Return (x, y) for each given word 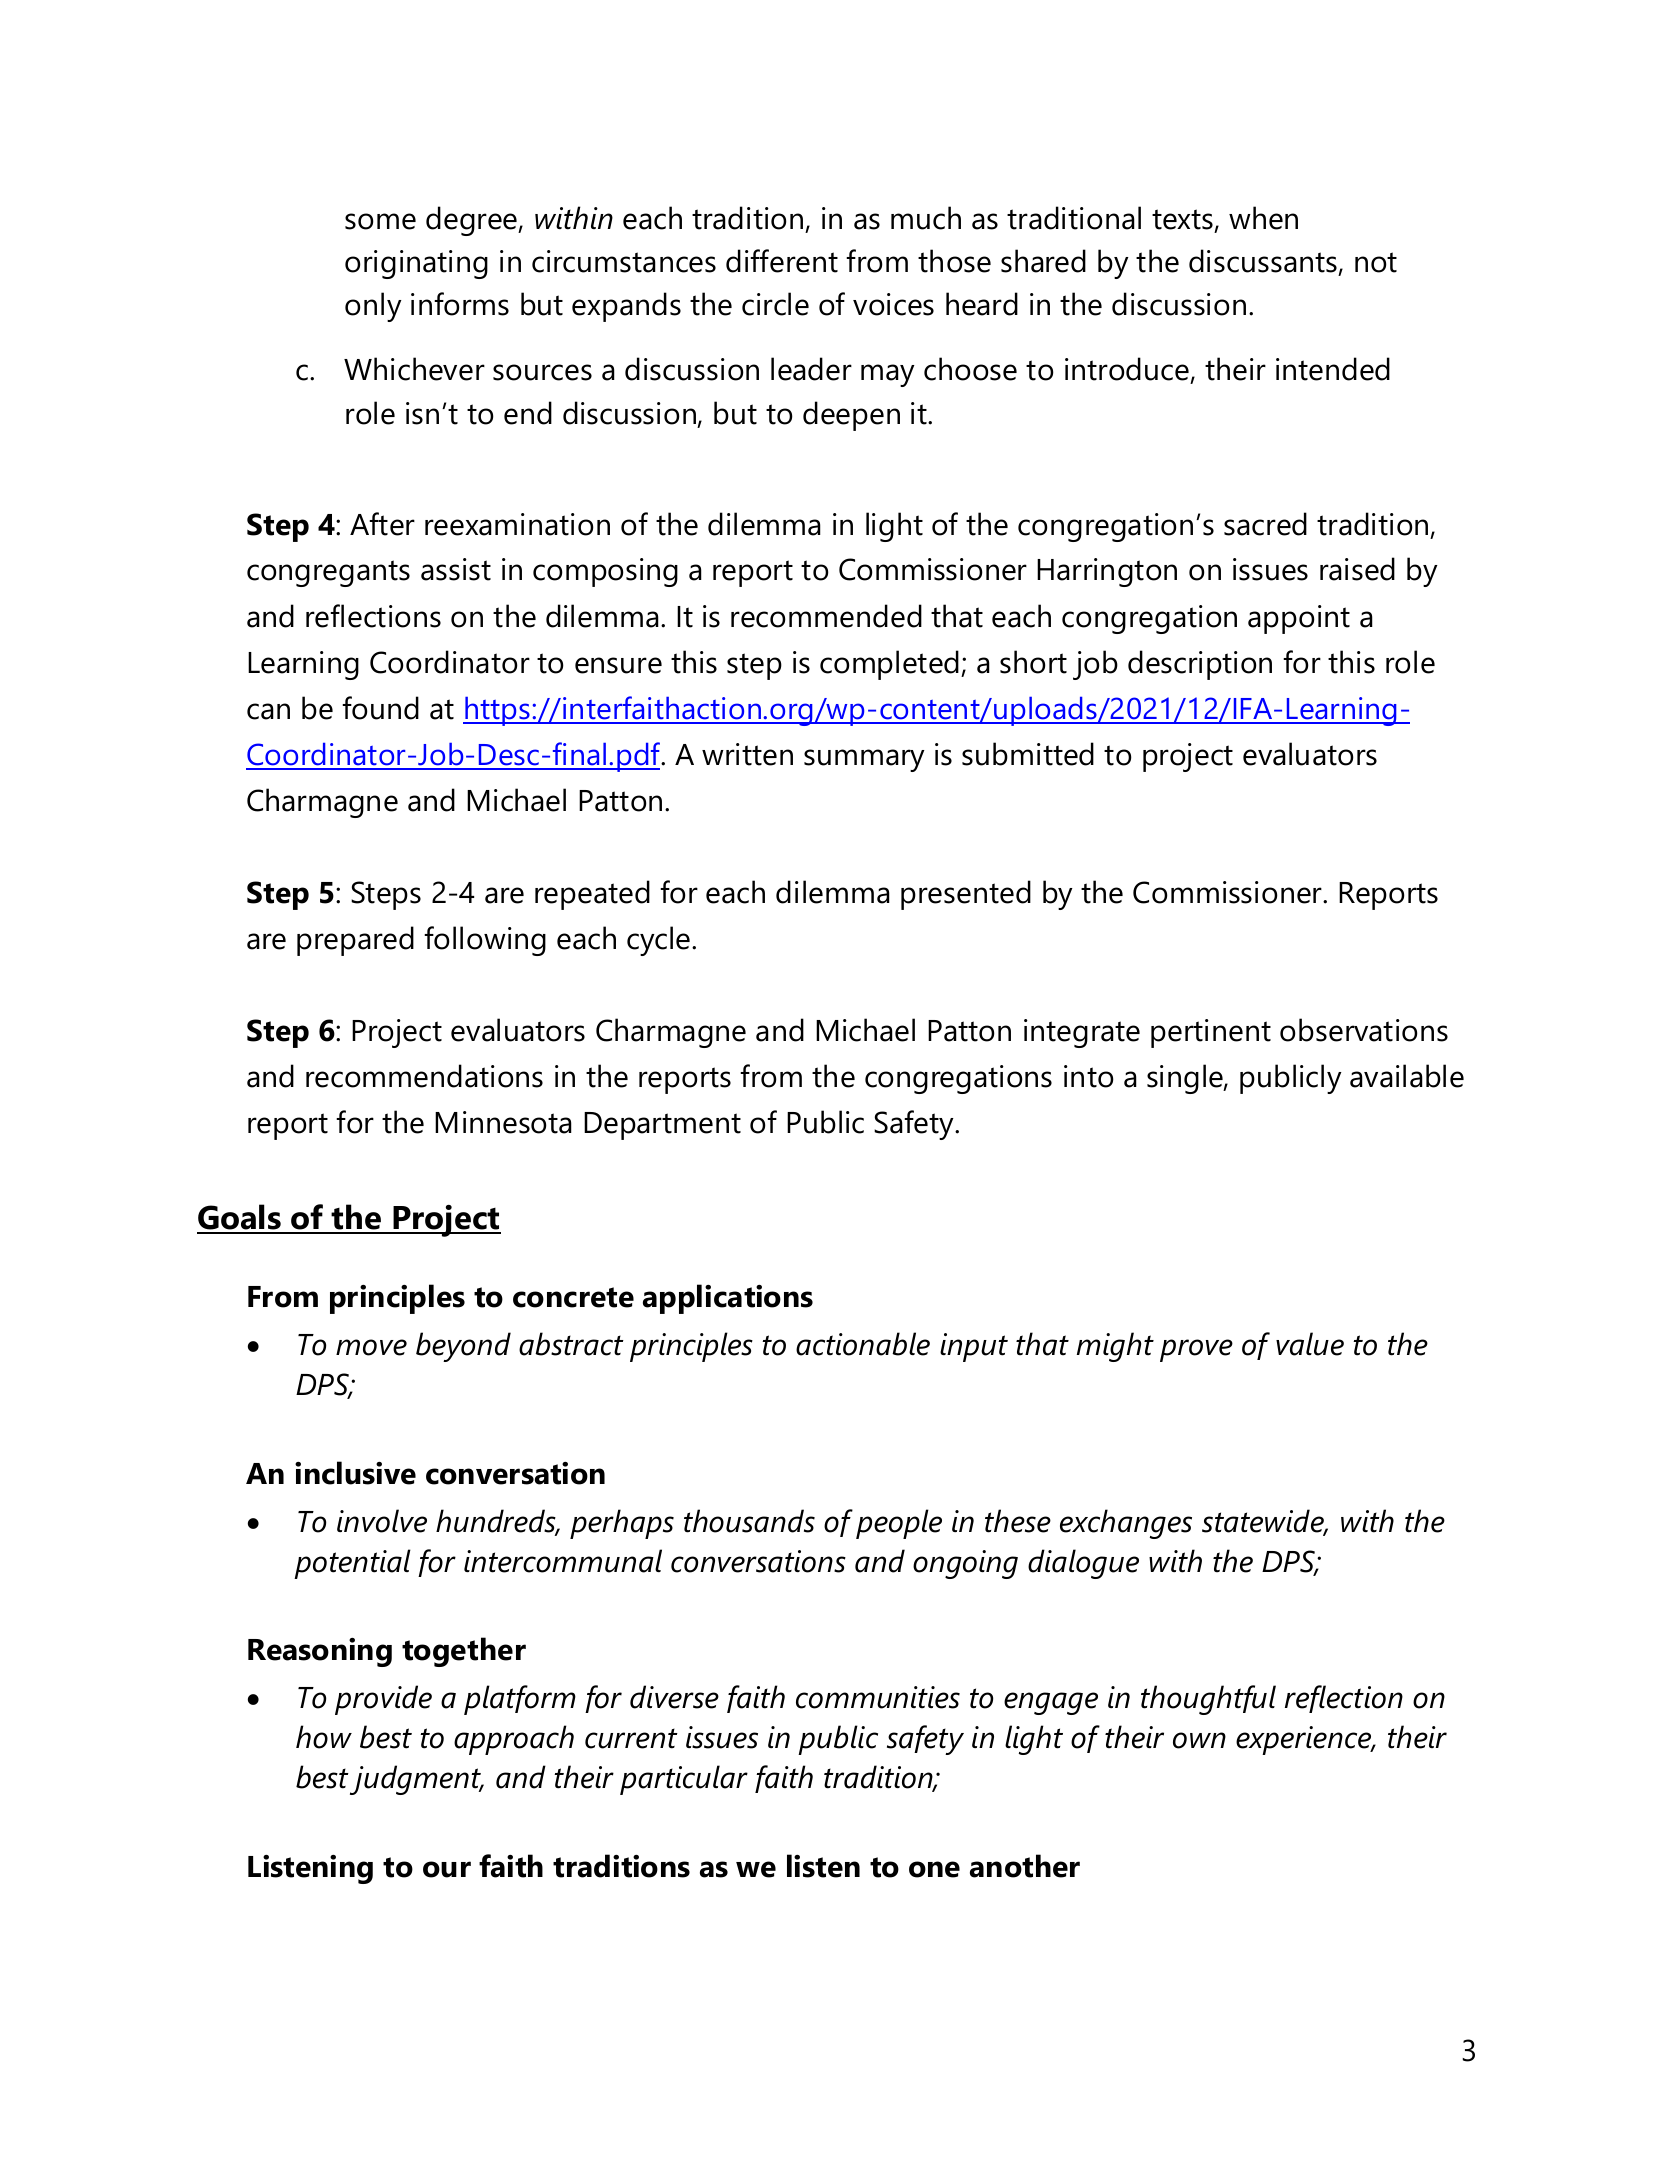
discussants (1264, 262)
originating (416, 264)
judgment (416, 1780)
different (782, 261)
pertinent (1211, 1033)
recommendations (424, 1076)
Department (662, 1126)
